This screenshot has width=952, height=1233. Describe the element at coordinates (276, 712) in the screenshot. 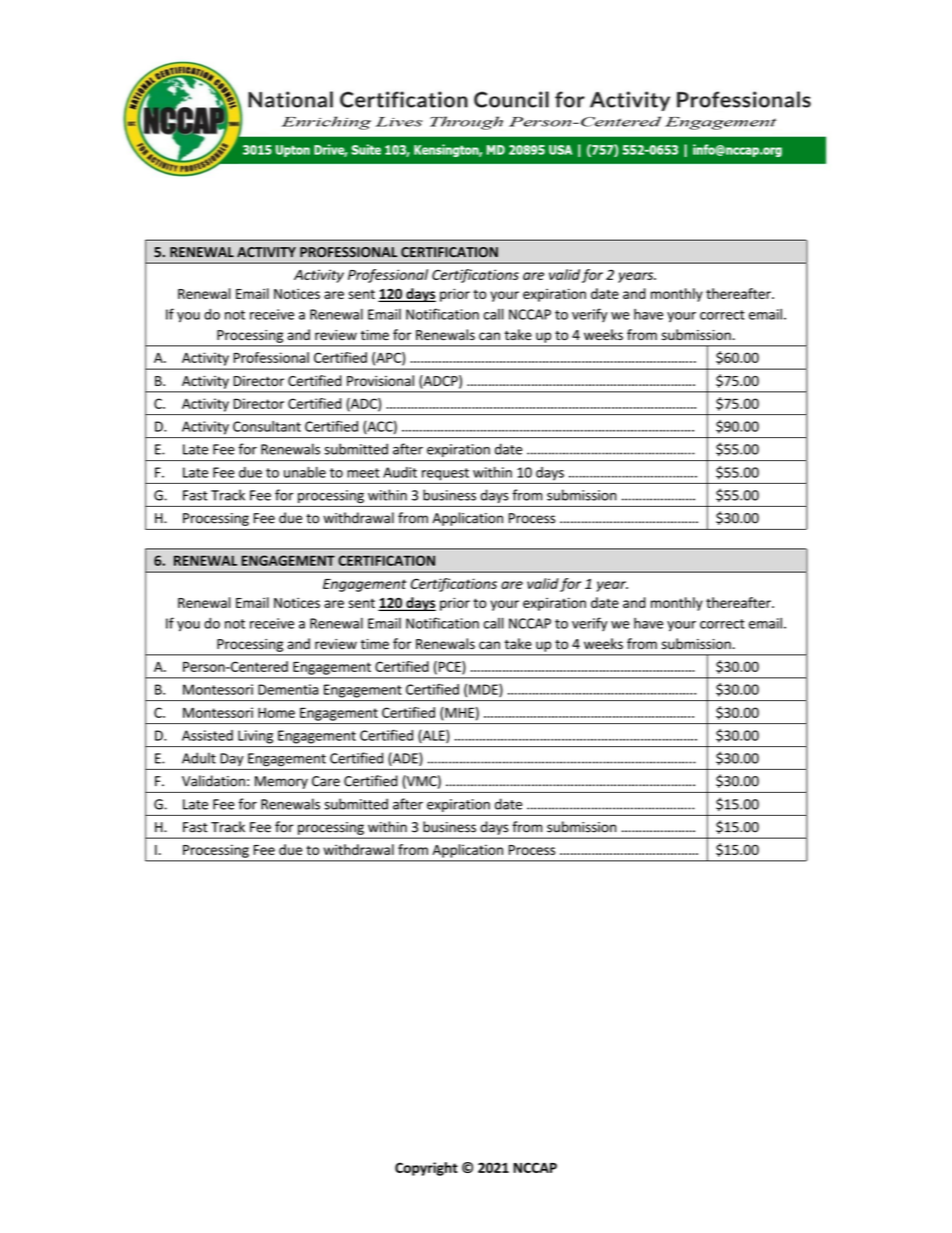

I see `Home` at that location.
